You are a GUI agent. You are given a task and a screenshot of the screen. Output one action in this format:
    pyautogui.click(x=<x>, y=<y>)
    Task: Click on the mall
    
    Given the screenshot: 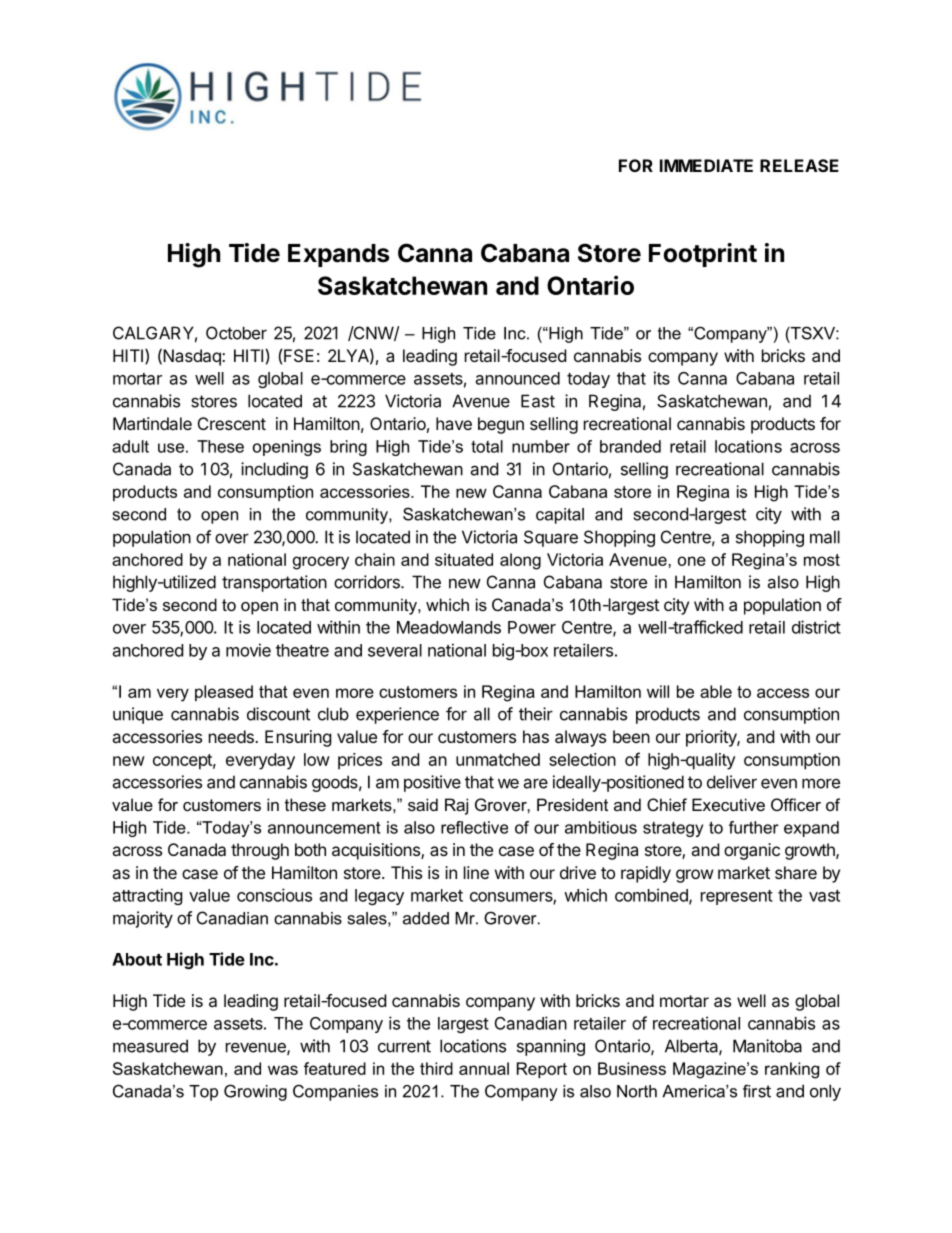 What is the action you would take?
    pyautogui.click(x=825, y=537)
